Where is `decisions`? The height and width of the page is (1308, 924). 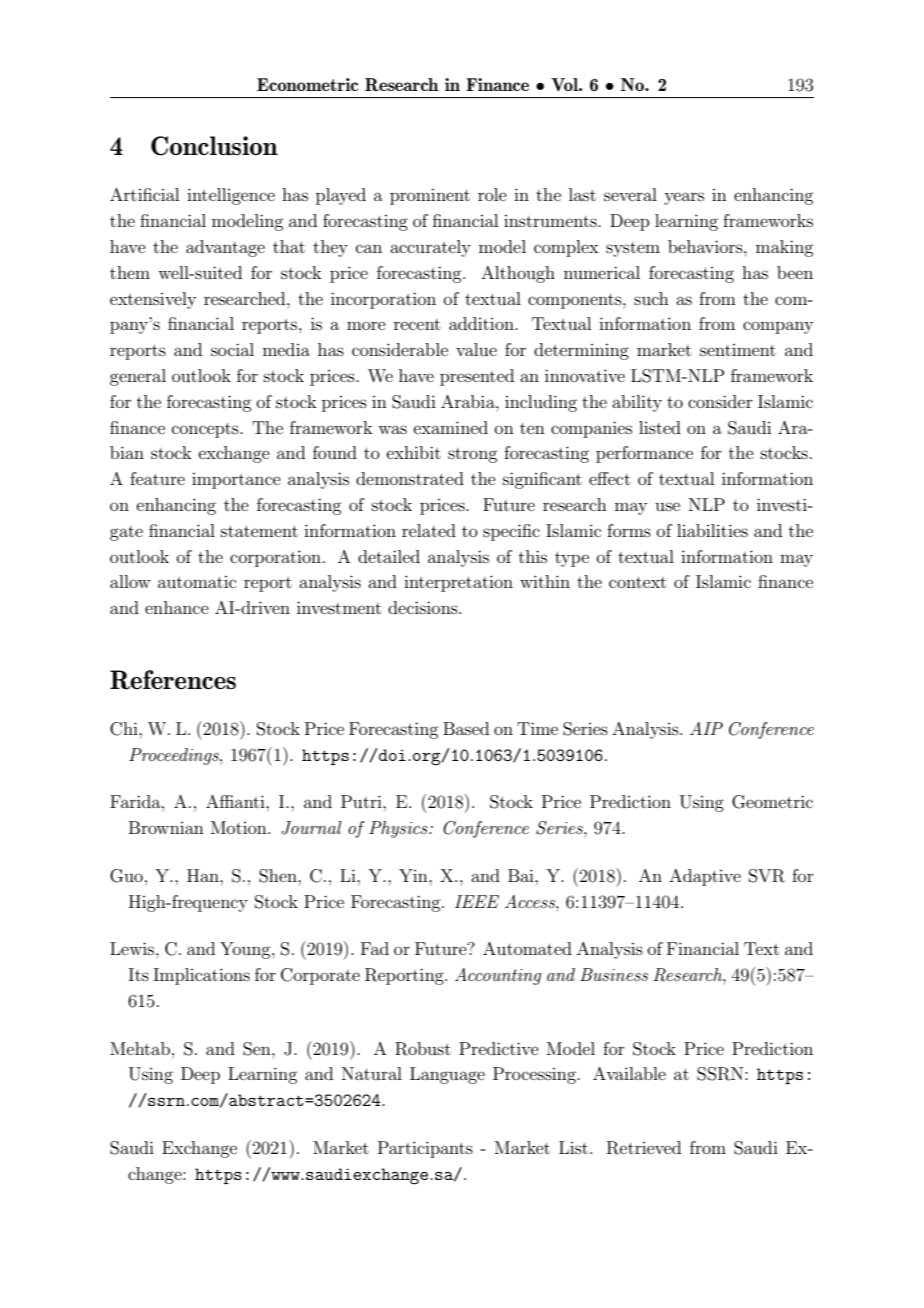 decisions is located at coordinates (424, 607).
